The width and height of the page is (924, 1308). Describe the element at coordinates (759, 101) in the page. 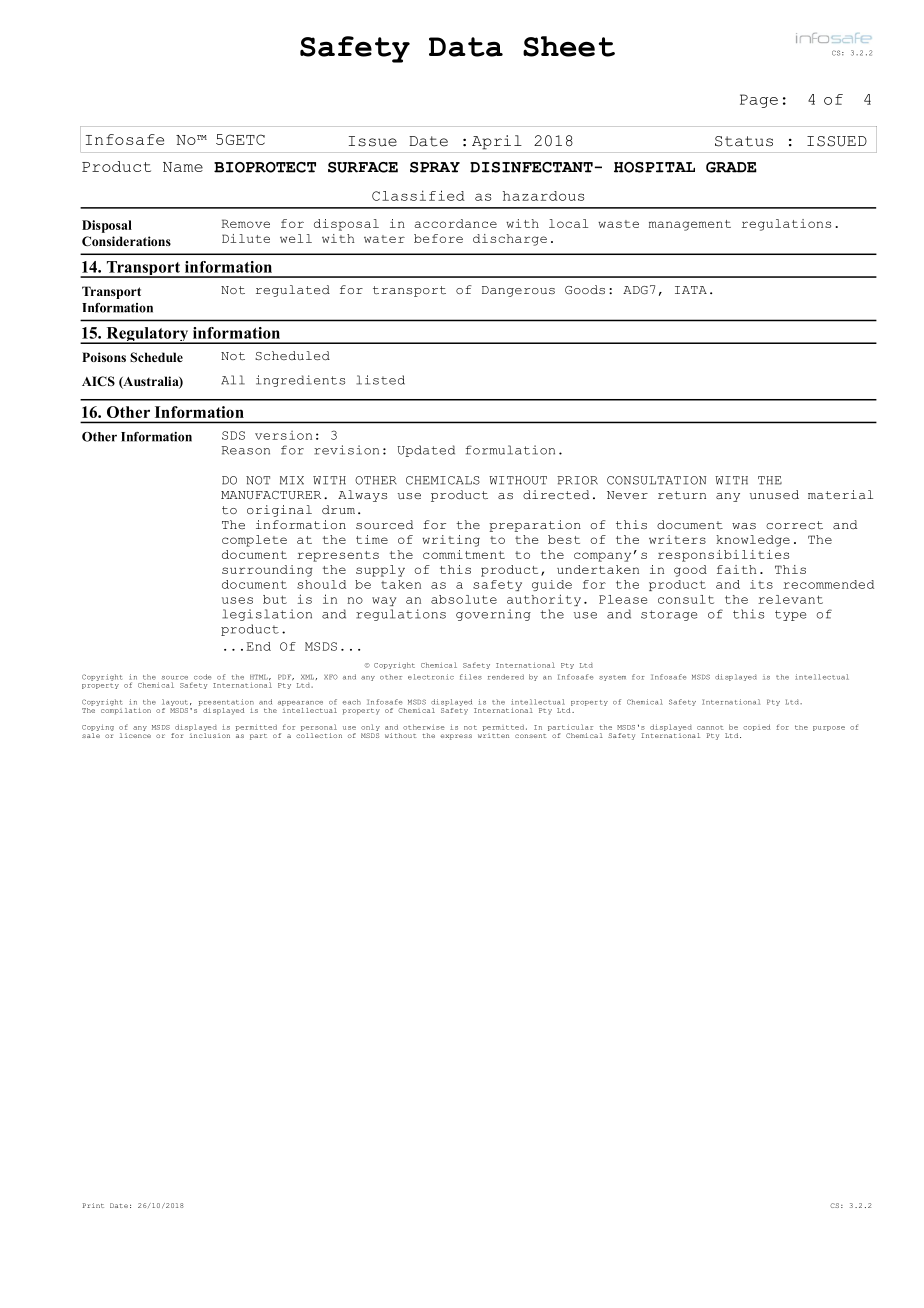

I see `Page` at that location.
